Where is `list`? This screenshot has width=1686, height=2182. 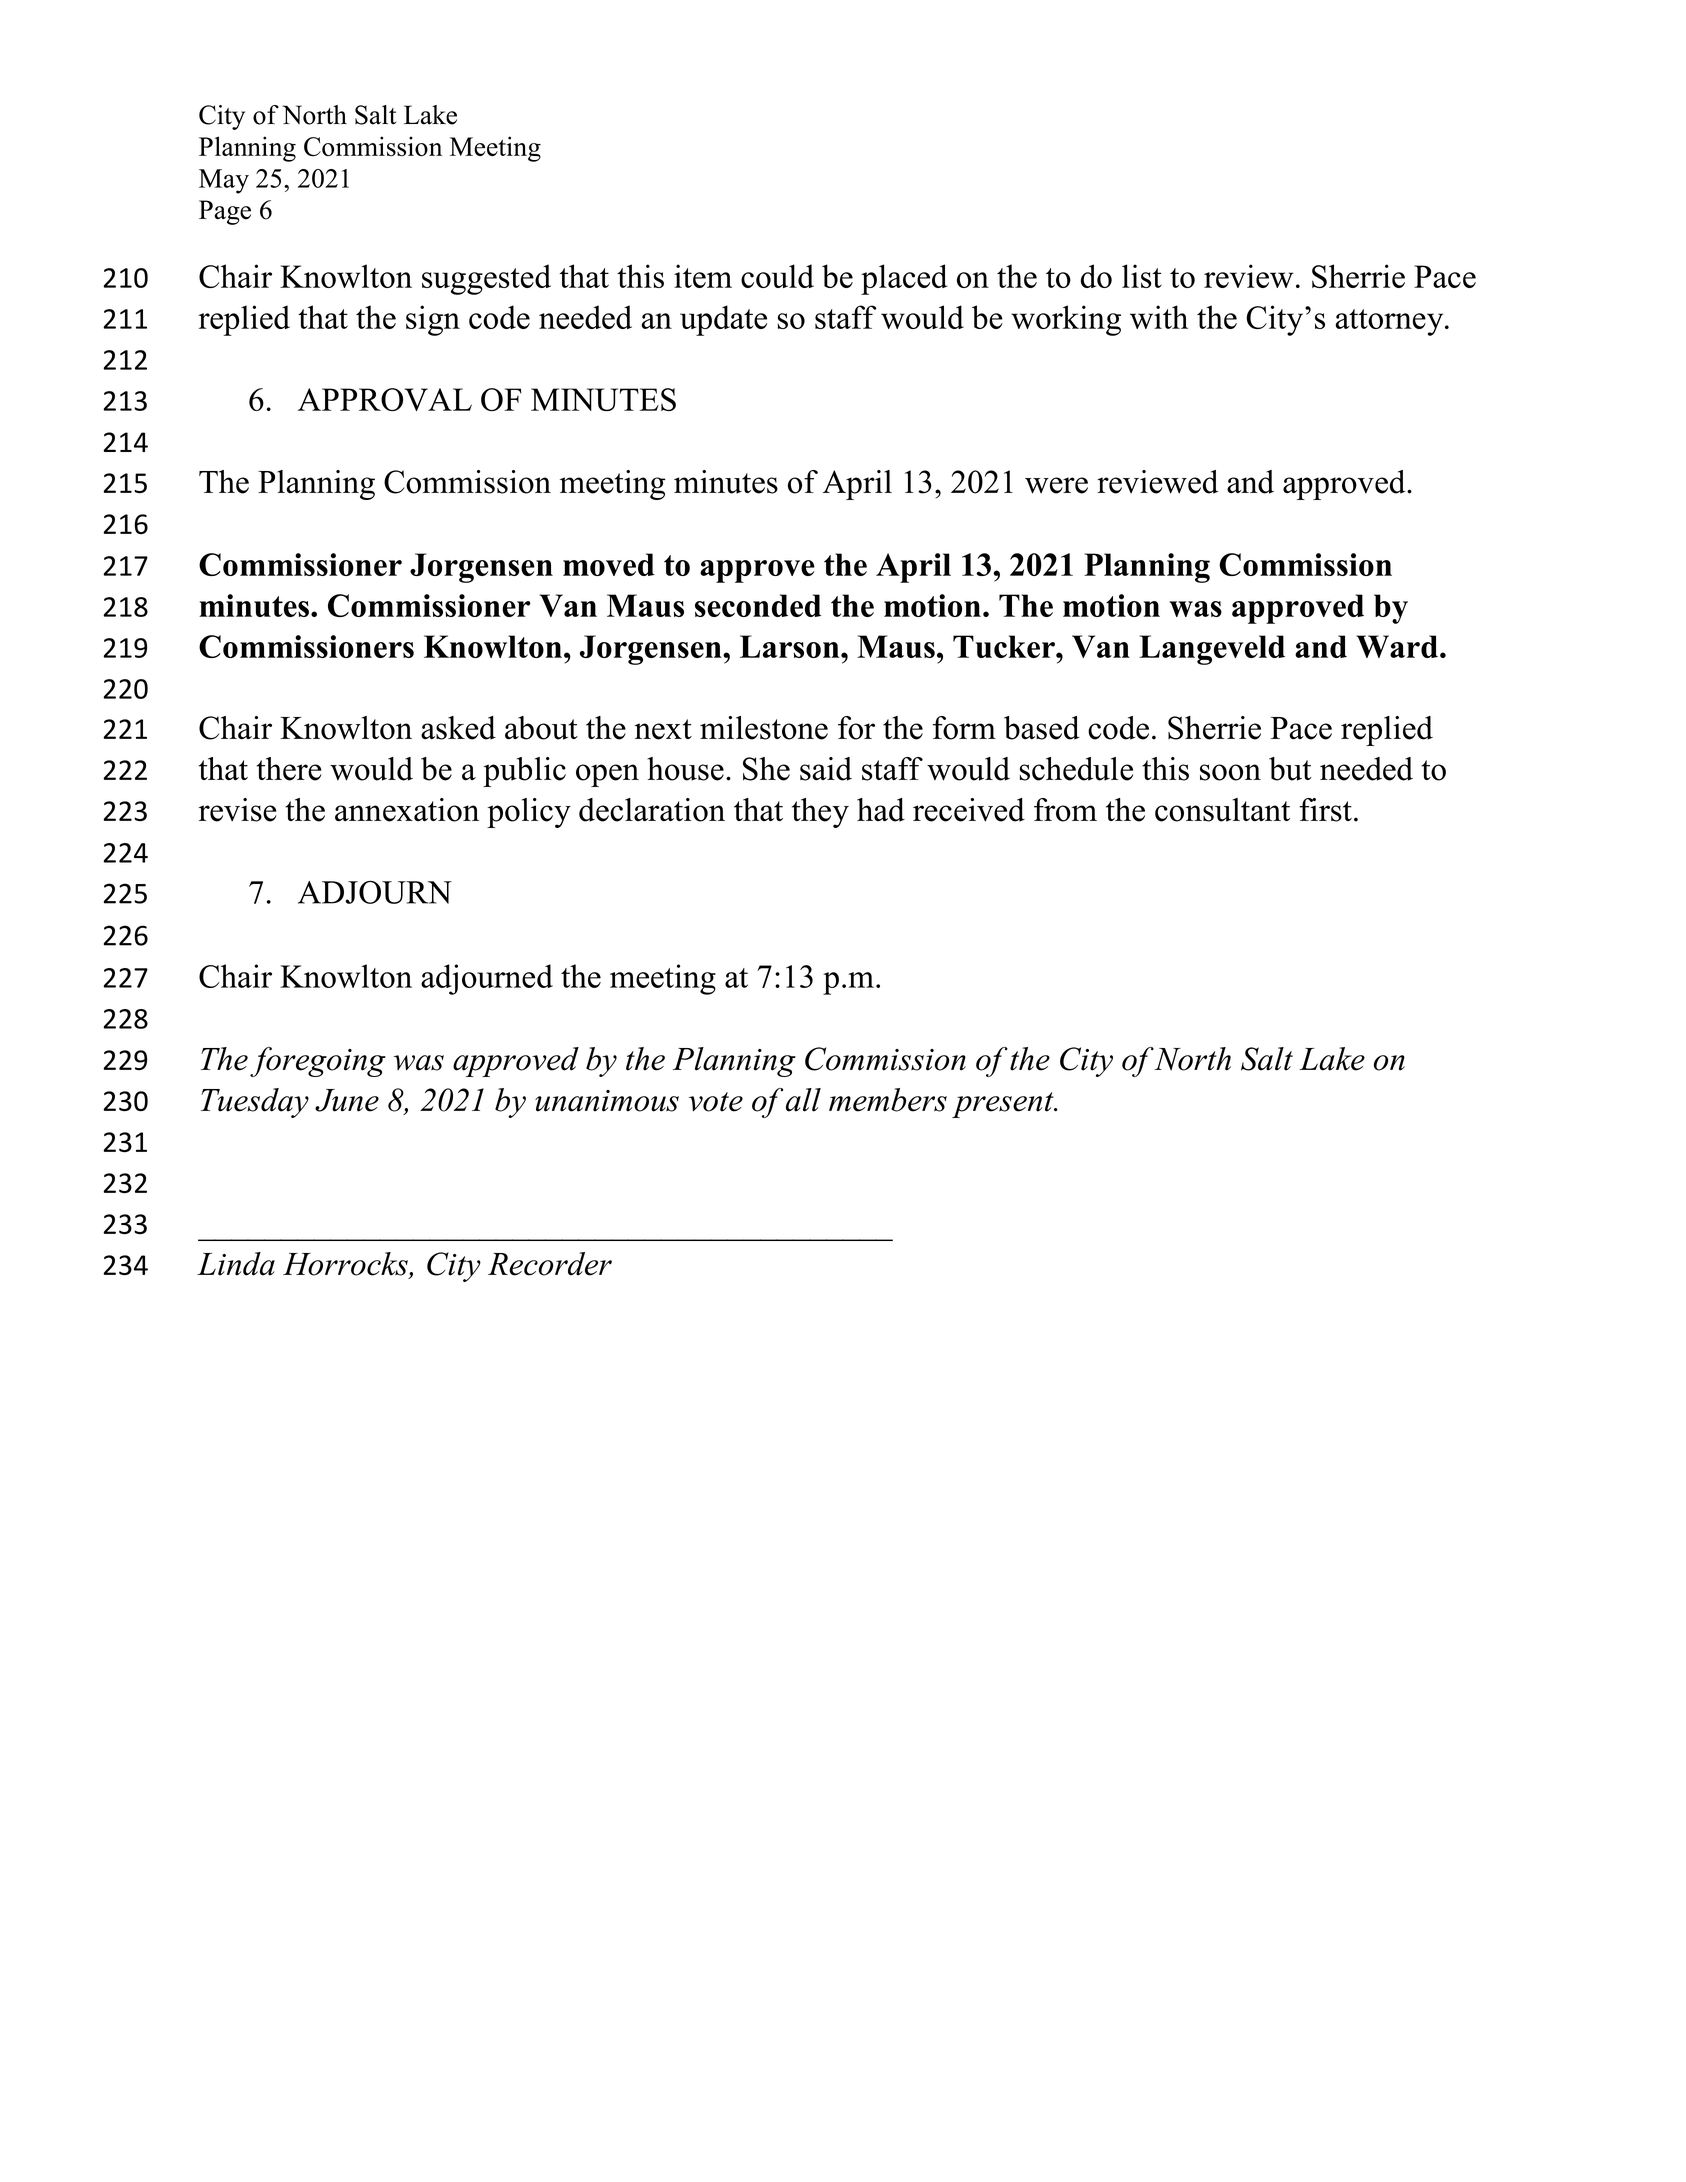 list is located at coordinates (1142, 276).
